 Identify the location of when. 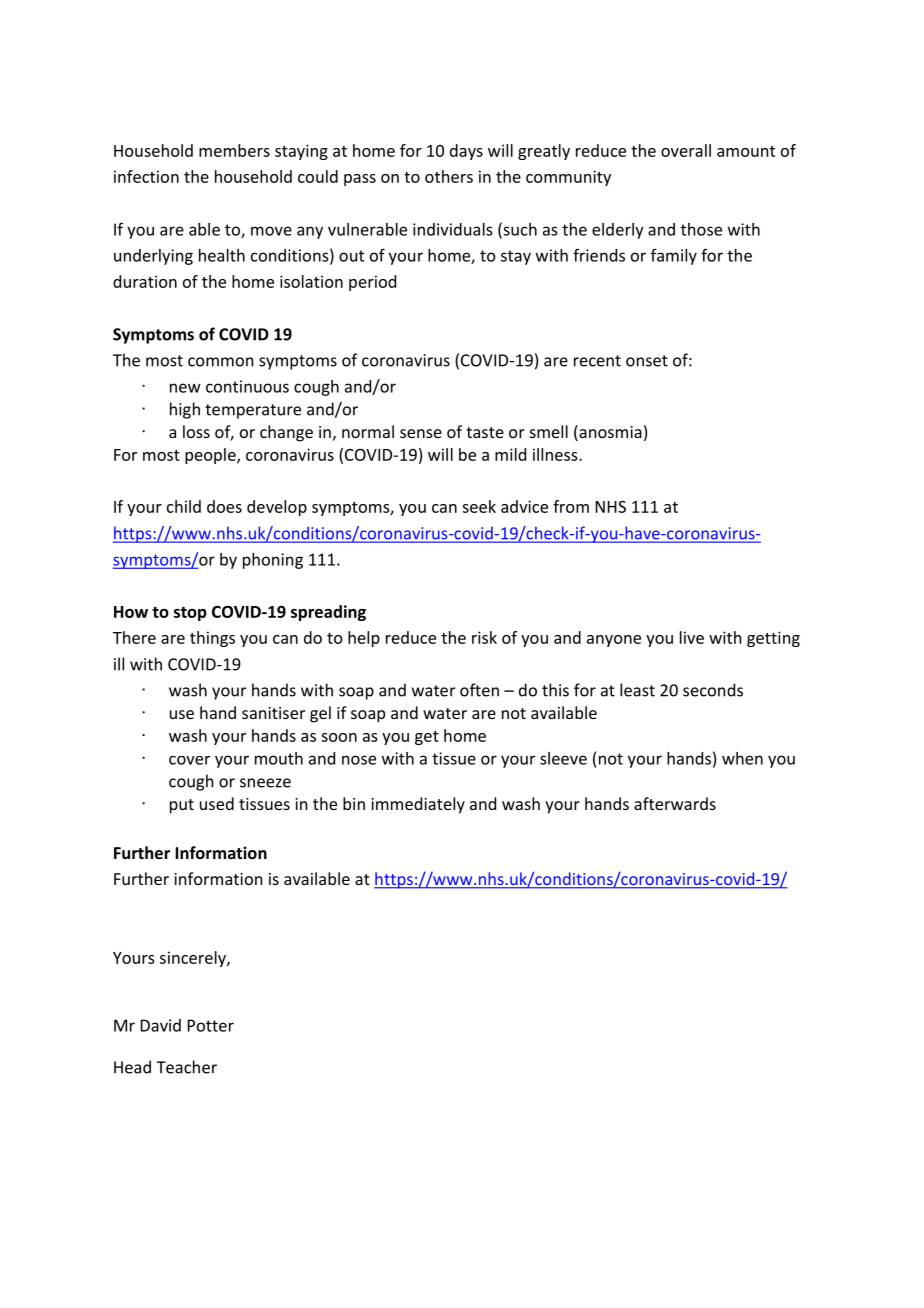
(742, 758).
